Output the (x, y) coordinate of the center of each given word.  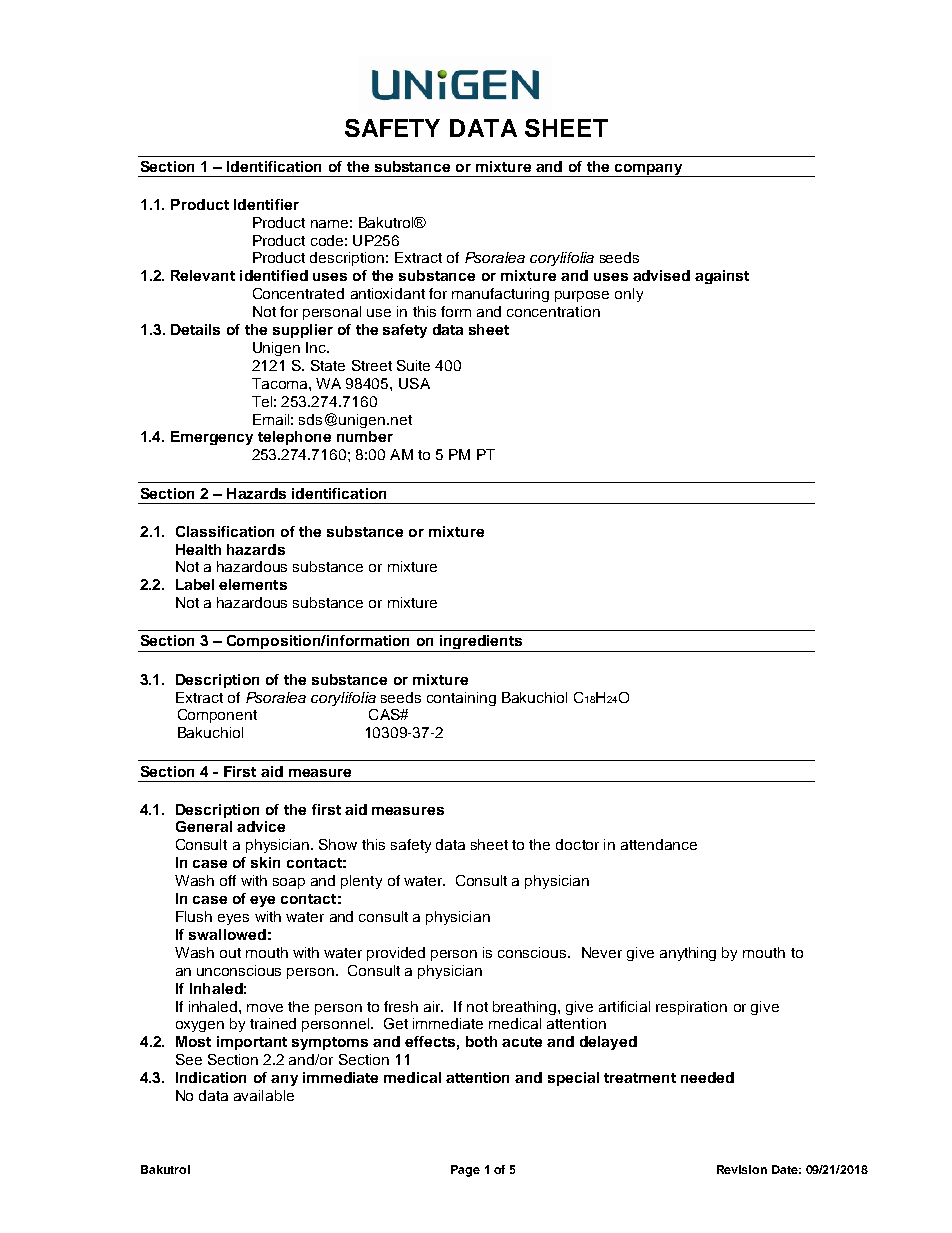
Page (465, 1171)
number (365, 436)
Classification (225, 531)
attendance (659, 844)
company (649, 170)
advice (261, 826)
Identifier (266, 204)
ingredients (481, 643)
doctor (577, 844)
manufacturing (500, 295)
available (264, 1095)
